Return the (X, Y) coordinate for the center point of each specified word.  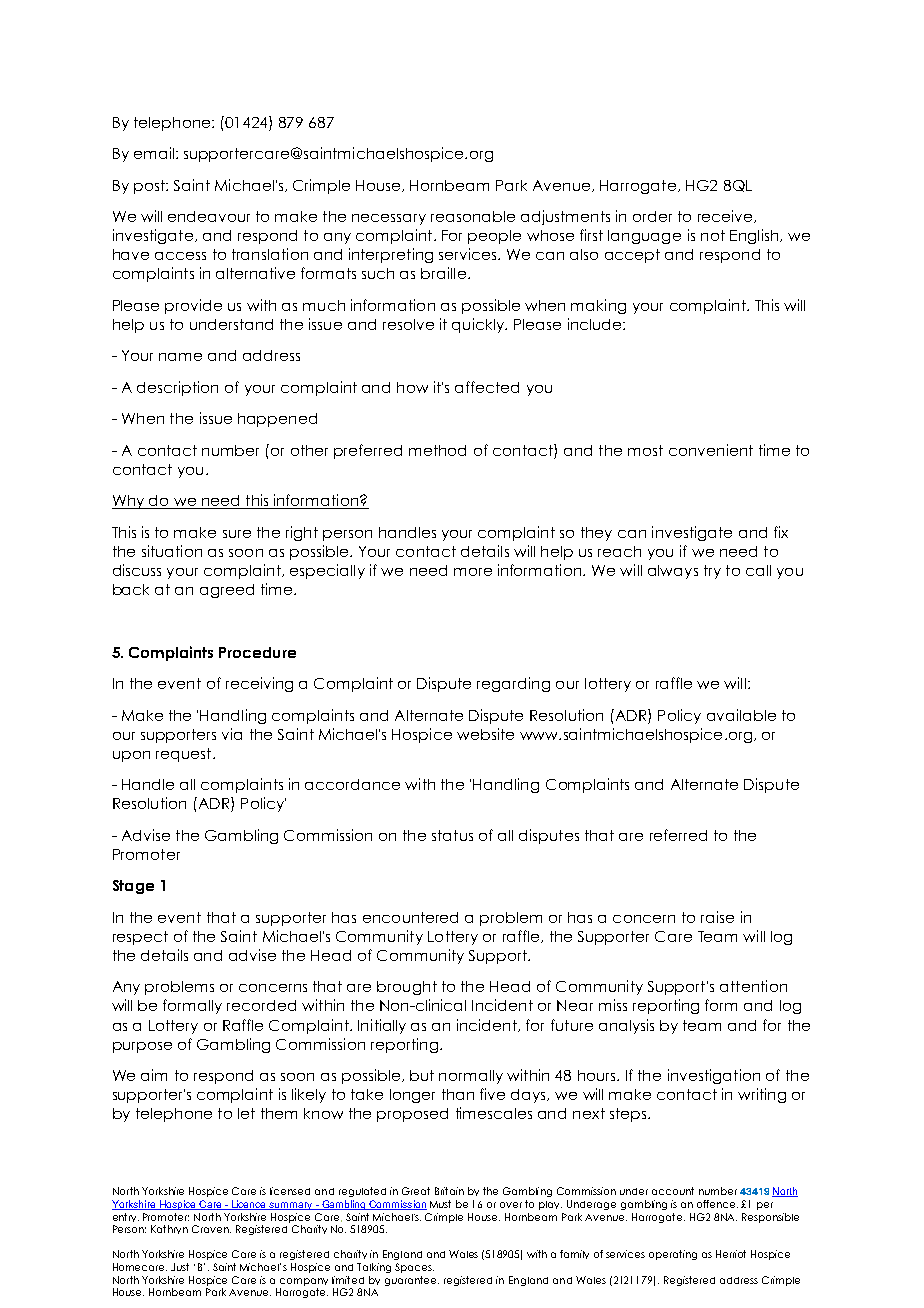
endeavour (209, 216)
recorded (261, 1005)
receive (726, 216)
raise (717, 917)
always (673, 572)
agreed (227, 591)
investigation (714, 1076)
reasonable (473, 216)
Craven (211, 1229)
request (185, 755)
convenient (711, 450)
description (177, 388)
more (473, 572)
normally (471, 1077)
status (452, 835)
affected (487, 387)
